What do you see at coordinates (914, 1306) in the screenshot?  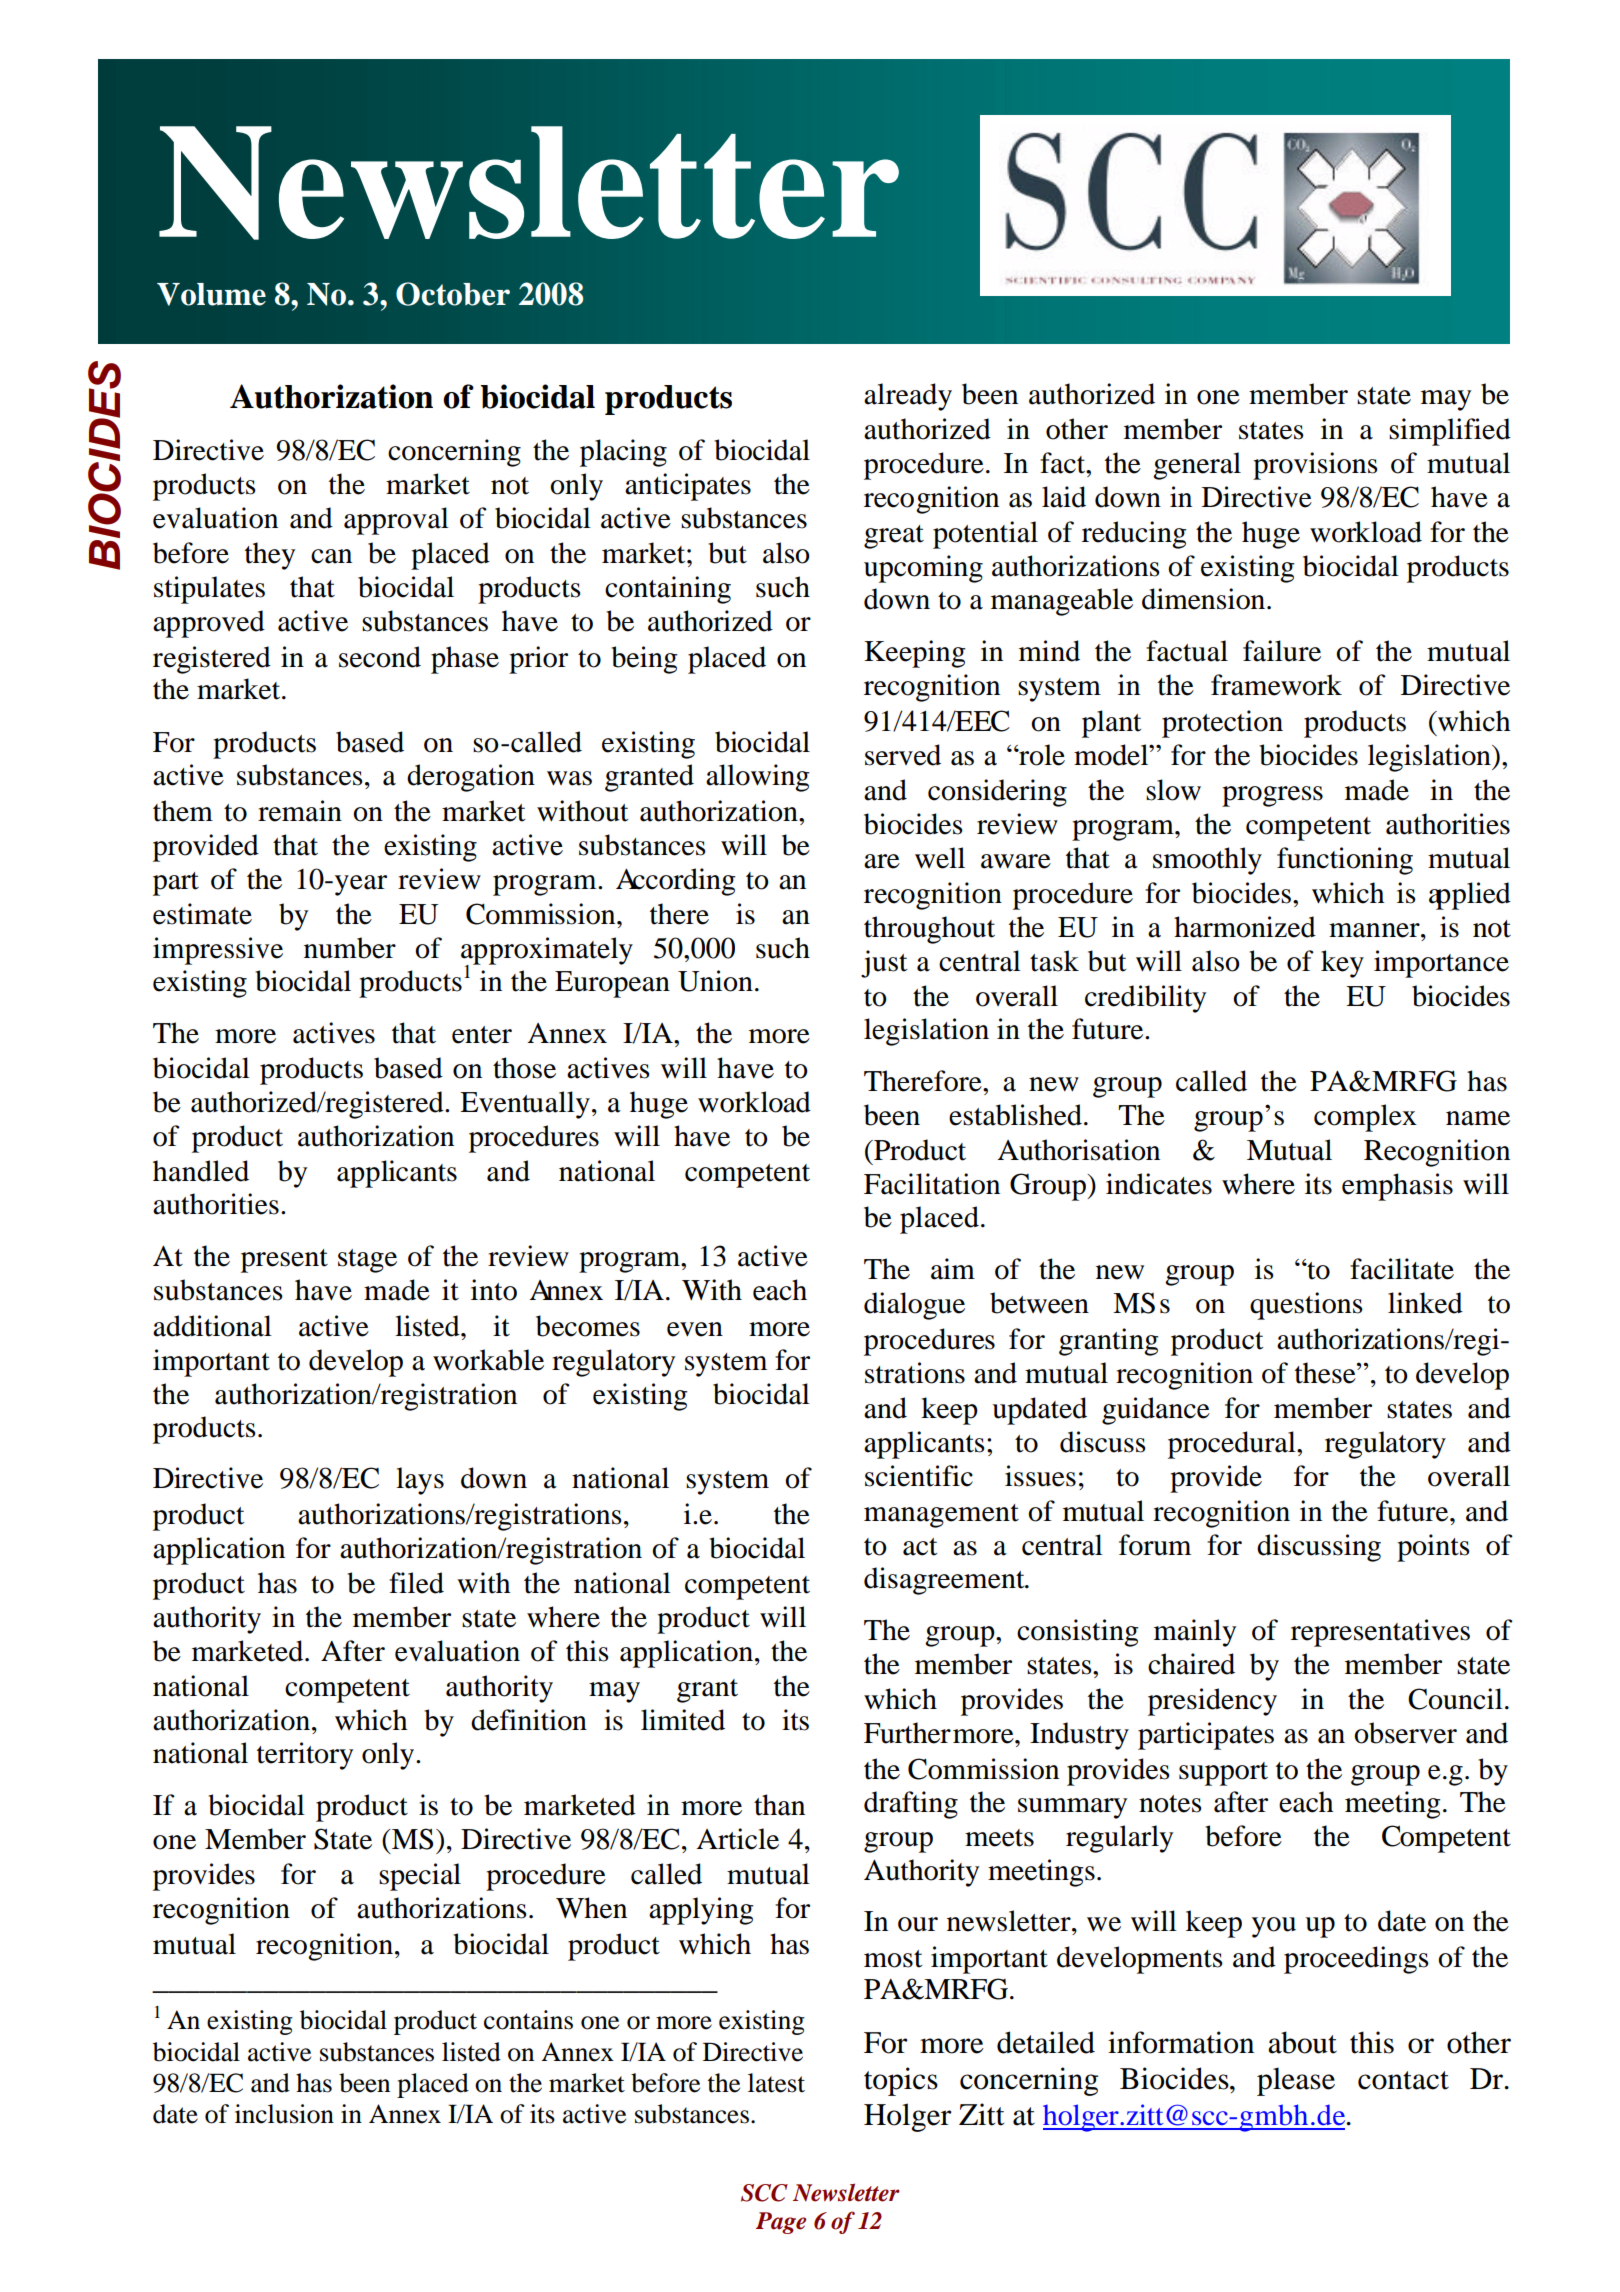 I see `dialogue` at bounding box center [914, 1306].
